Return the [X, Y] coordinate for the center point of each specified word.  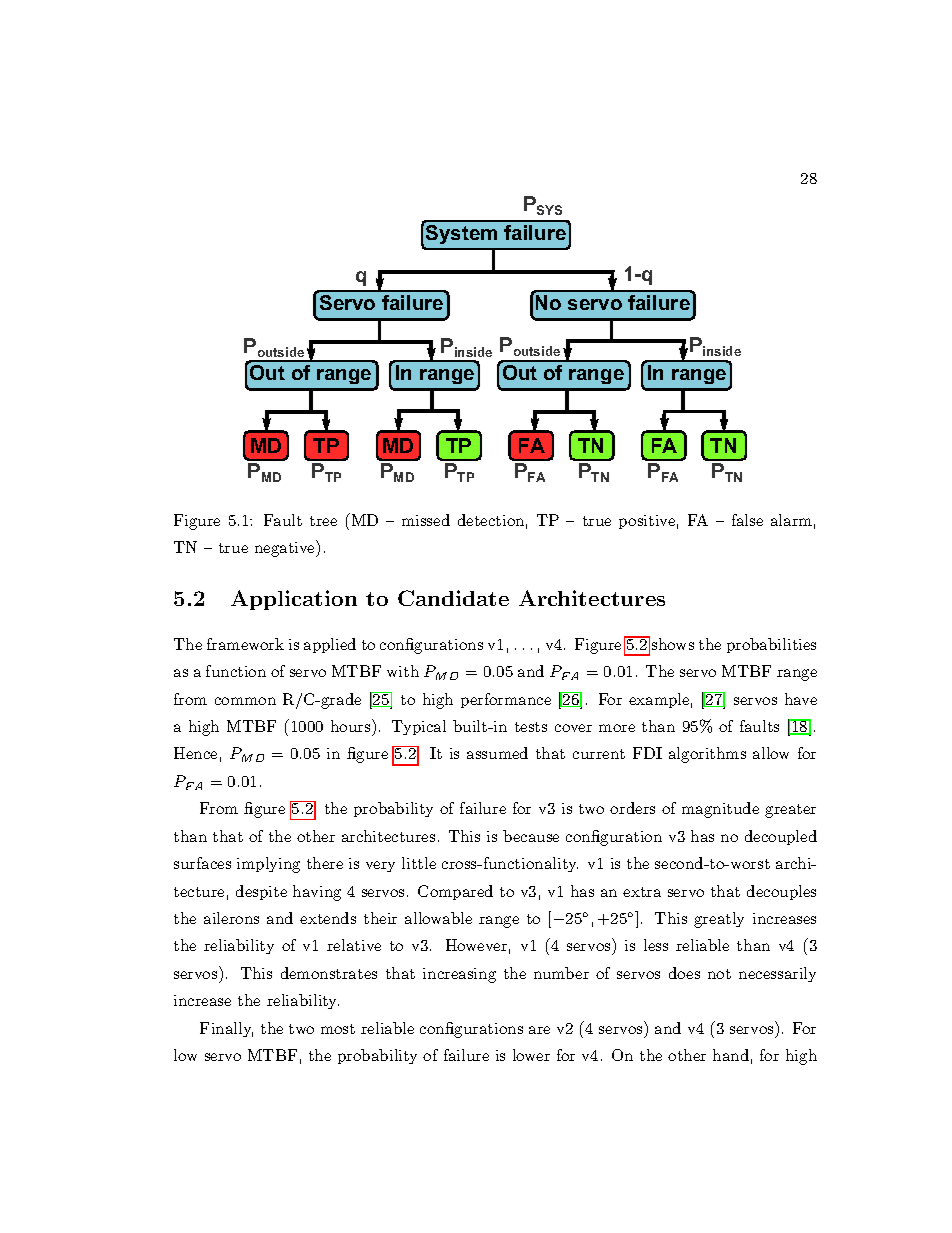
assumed [497, 753]
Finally [226, 1029]
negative [286, 548]
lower [531, 1055]
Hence [195, 753]
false [747, 520]
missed [426, 520]
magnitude [720, 810]
